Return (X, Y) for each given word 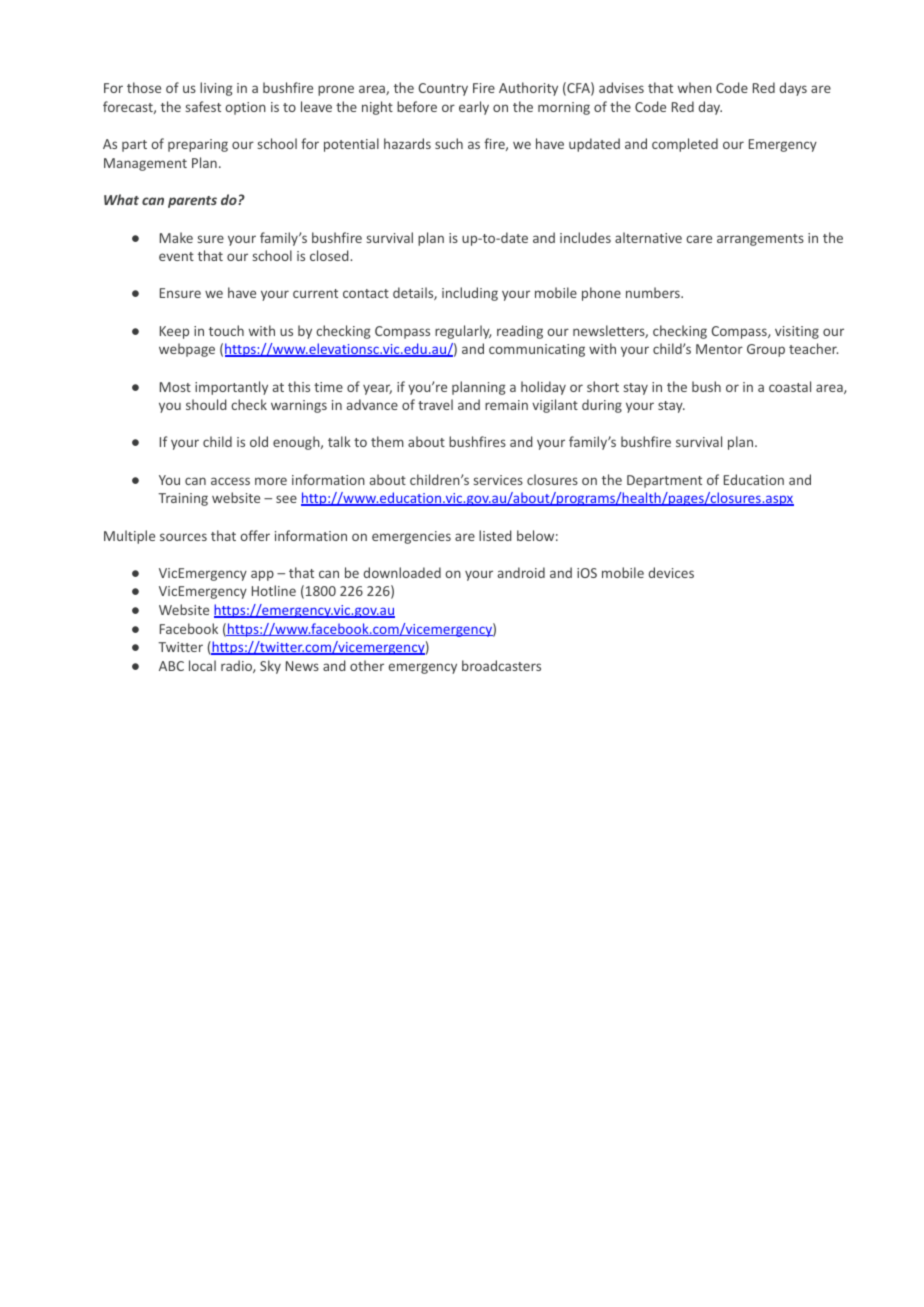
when (695, 87)
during (602, 406)
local (202, 665)
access (230, 481)
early (474, 108)
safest (203, 106)
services (498, 480)
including (470, 294)
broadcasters (501, 665)
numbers (654, 292)
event (176, 256)
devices (671, 572)
